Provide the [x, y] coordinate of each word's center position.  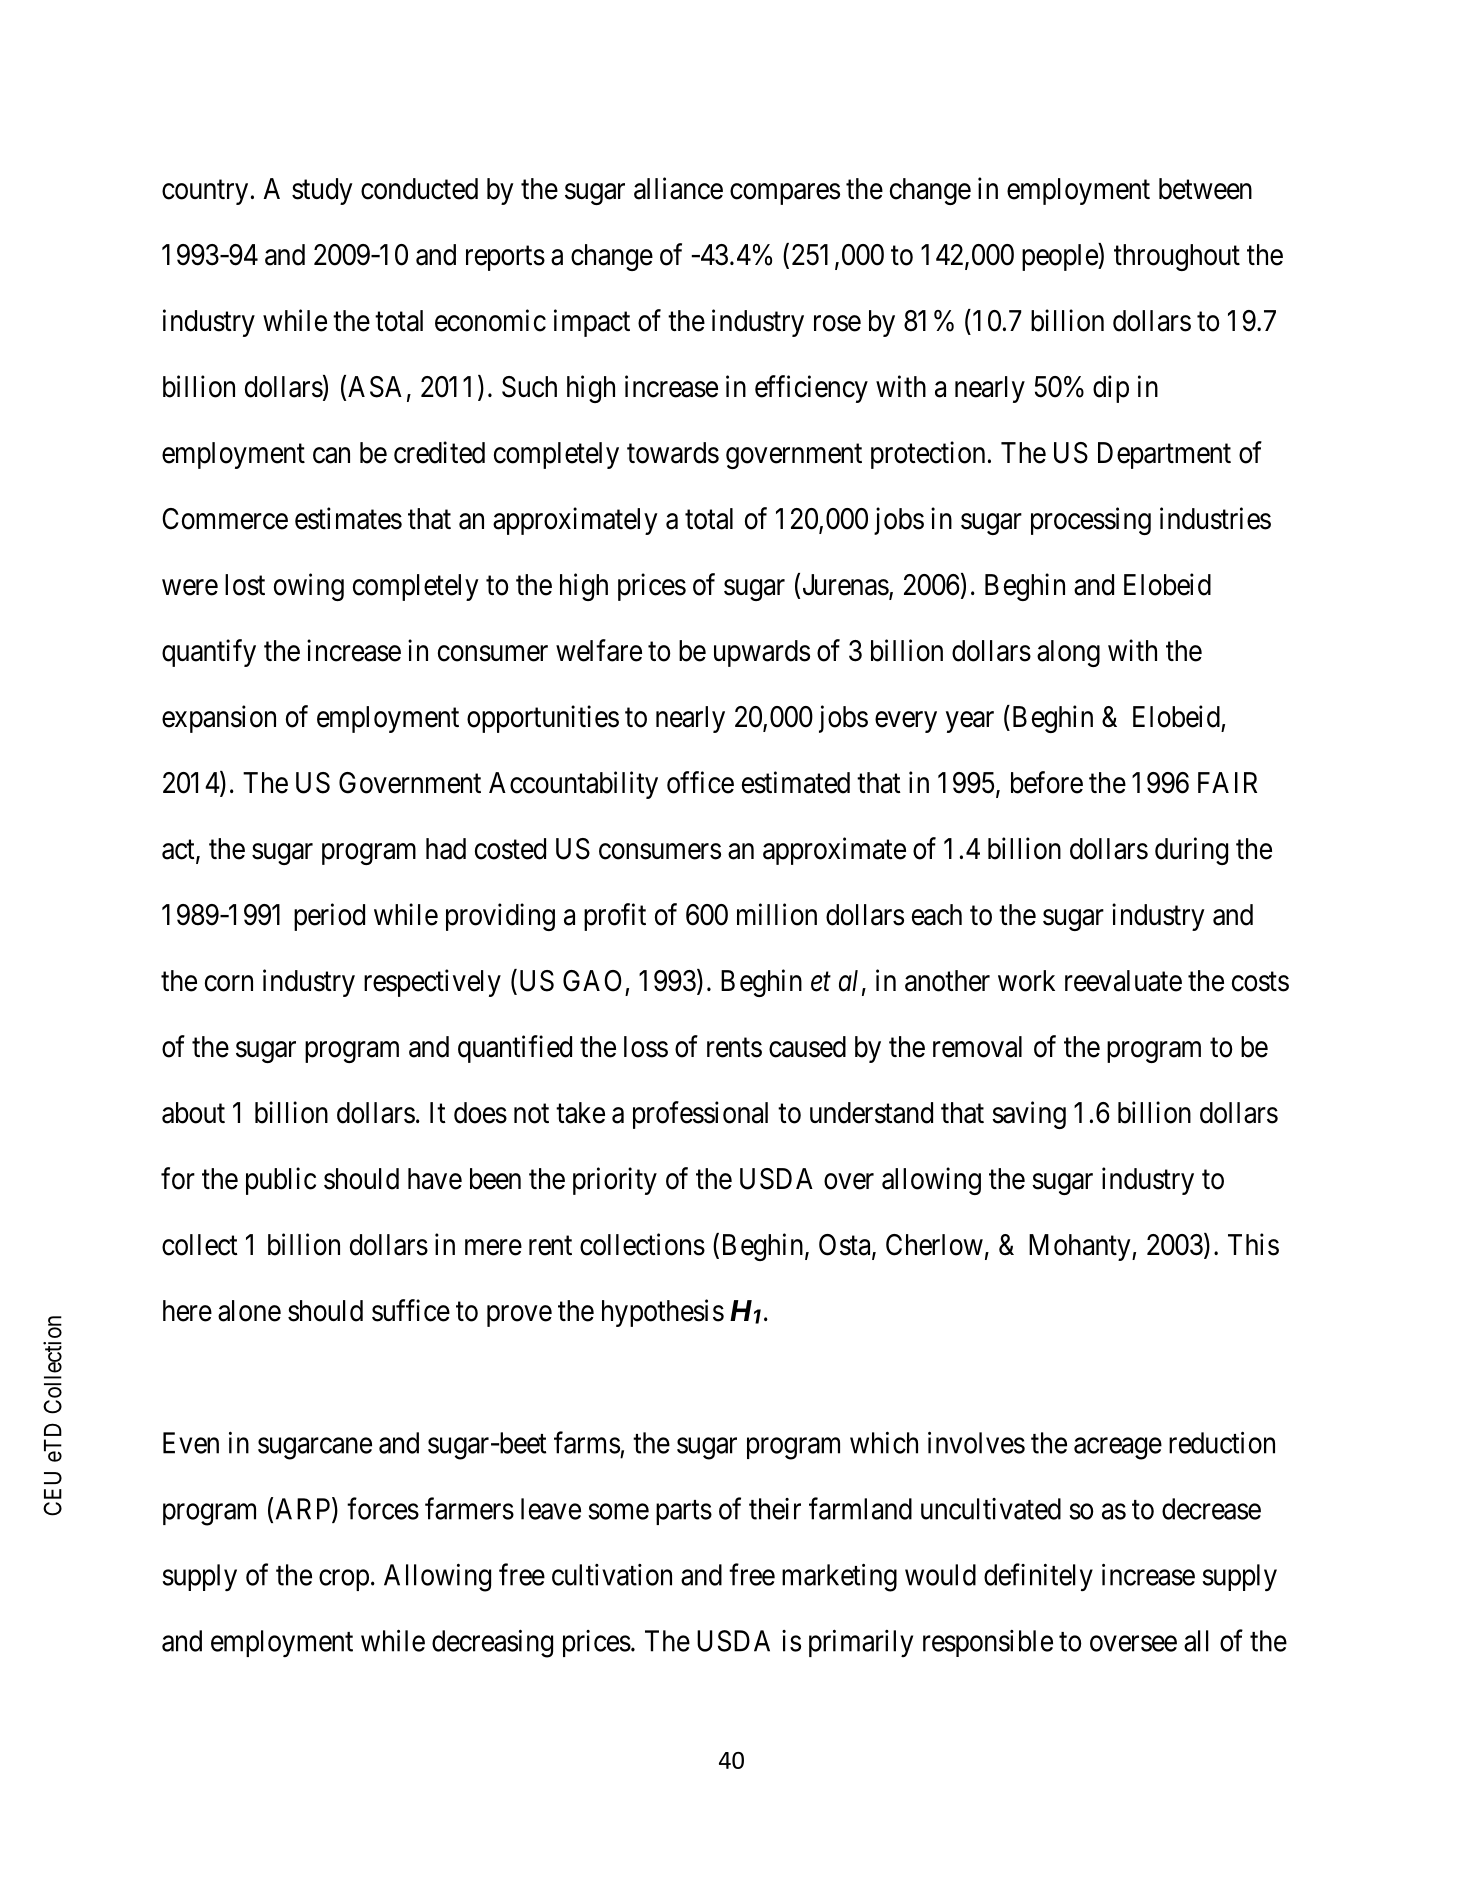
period [329, 917]
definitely [1038, 1577]
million [777, 914]
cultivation [612, 1575]
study [322, 191]
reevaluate [1123, 981]
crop [344, 1580]
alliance [678, 188]
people [1060, 257]
